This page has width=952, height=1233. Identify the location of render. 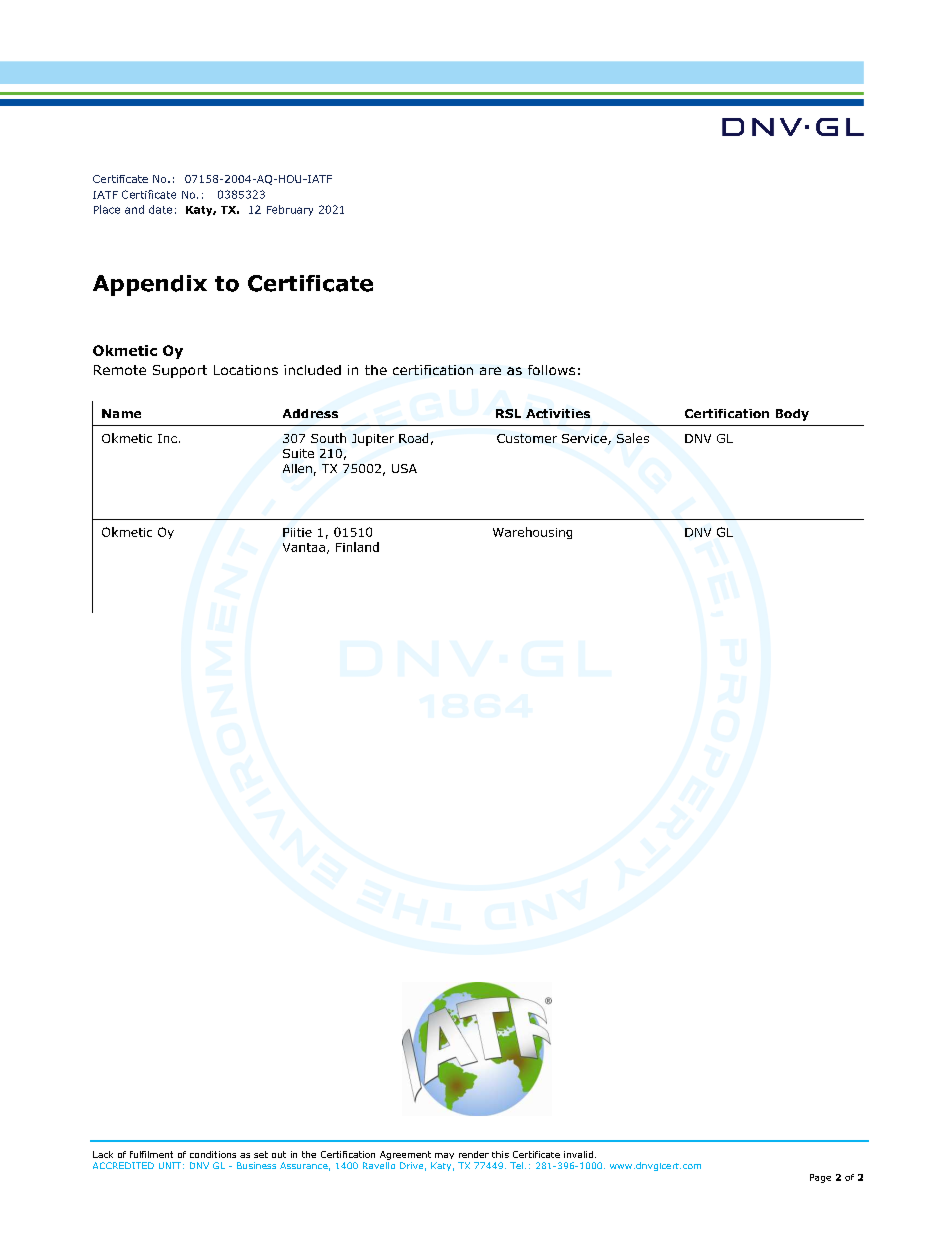
(474, 1154).
